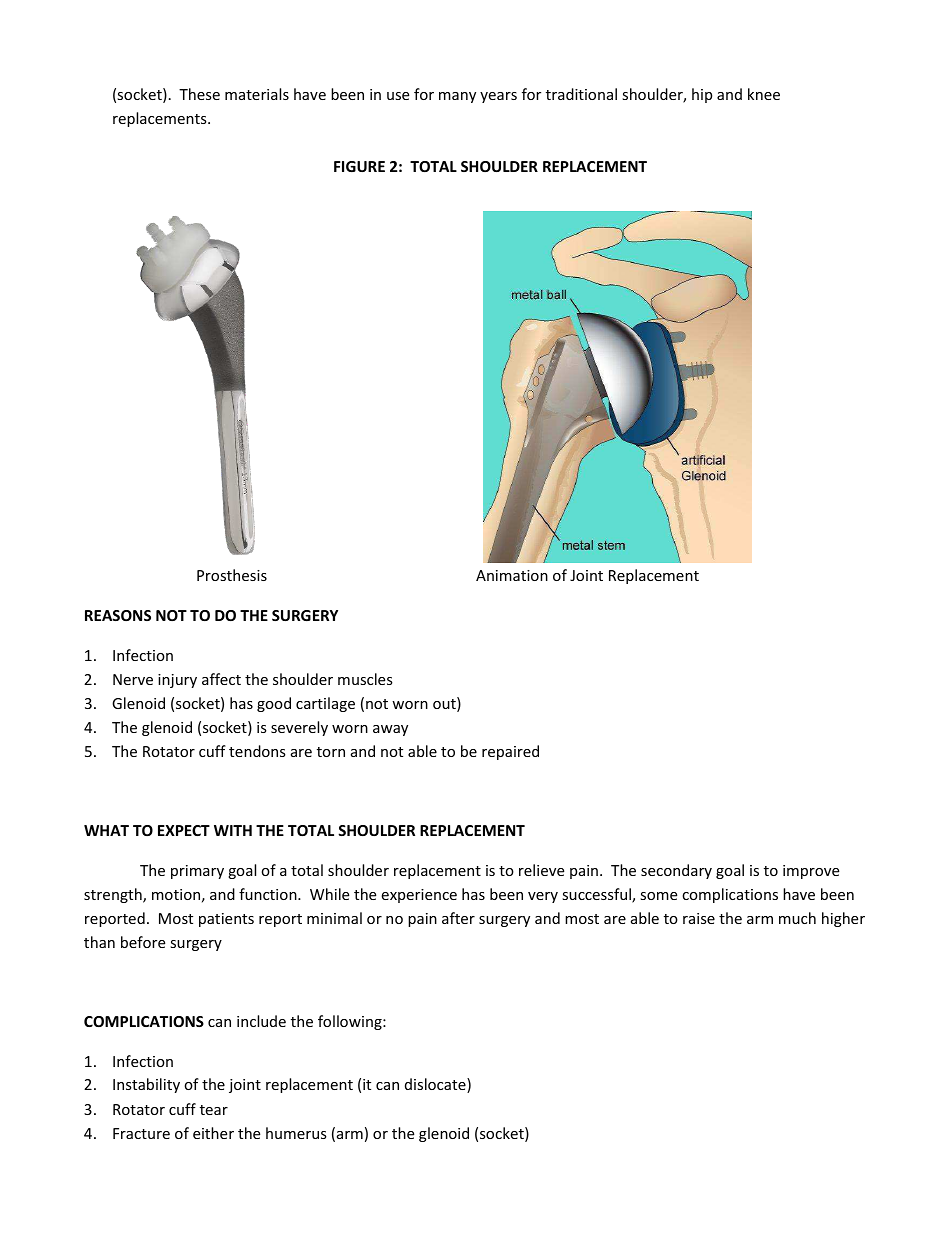  I want to click on knee, so click(764, 94).
